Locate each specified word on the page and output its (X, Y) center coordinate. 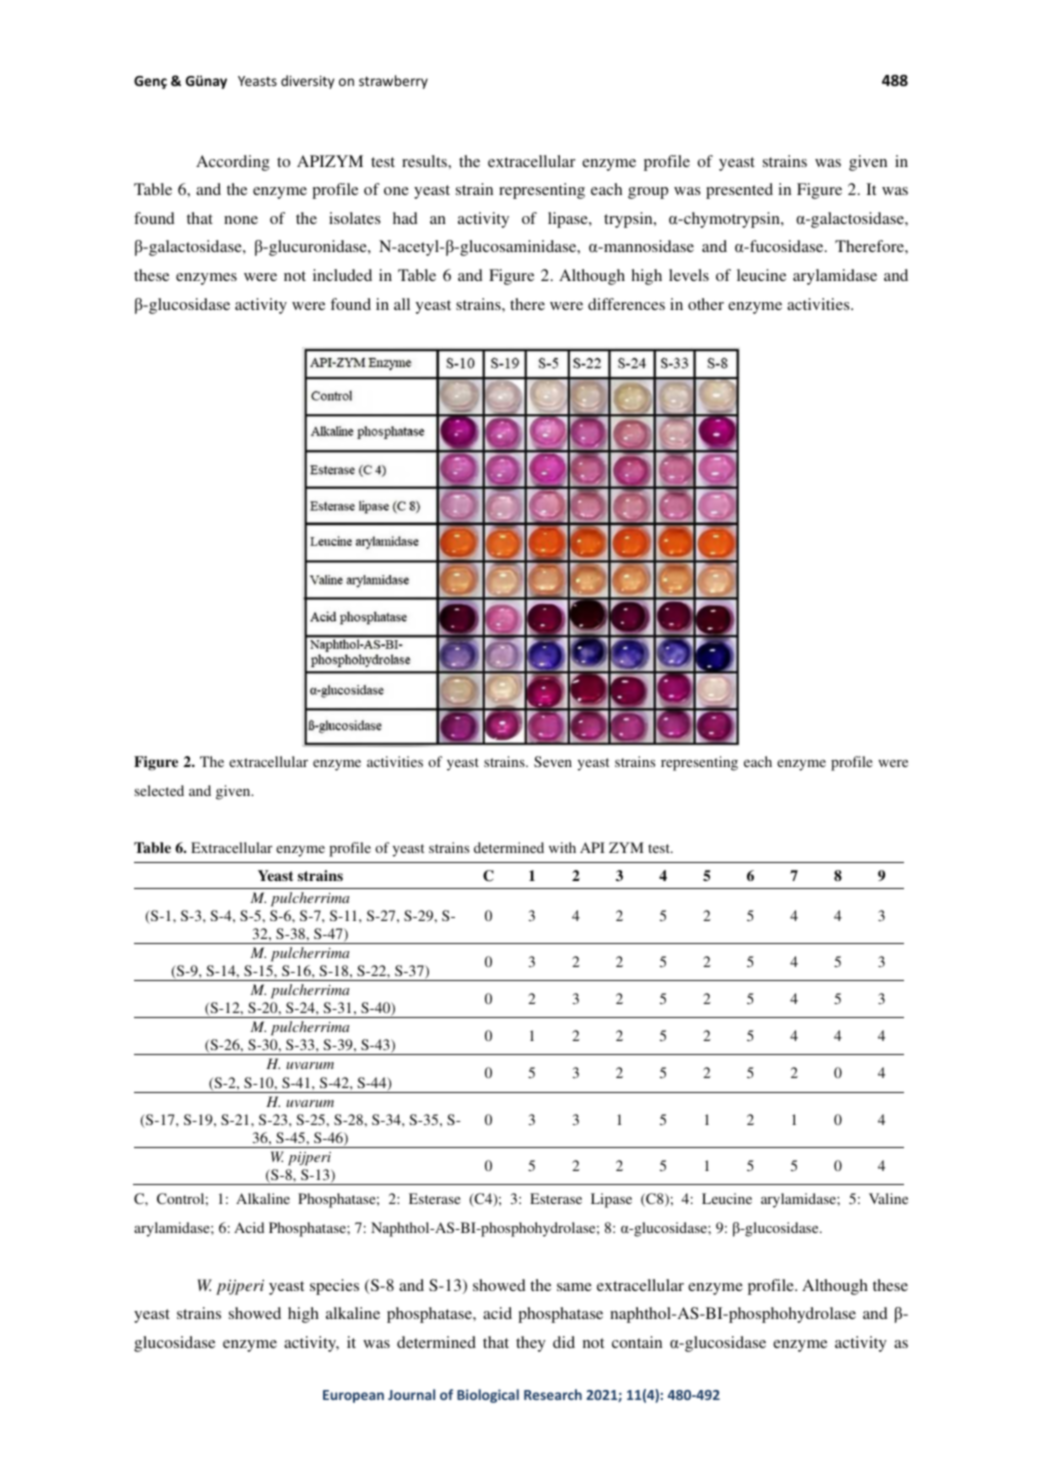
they (531, 1344)
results (425, 161)
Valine (888, 1198)
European (353, 1396)
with (562, 847)
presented (739, 191)
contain (637, 1342)
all (402, 304)
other (706, 304)
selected (159, 790)
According (233, 163)
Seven (553, 761)
